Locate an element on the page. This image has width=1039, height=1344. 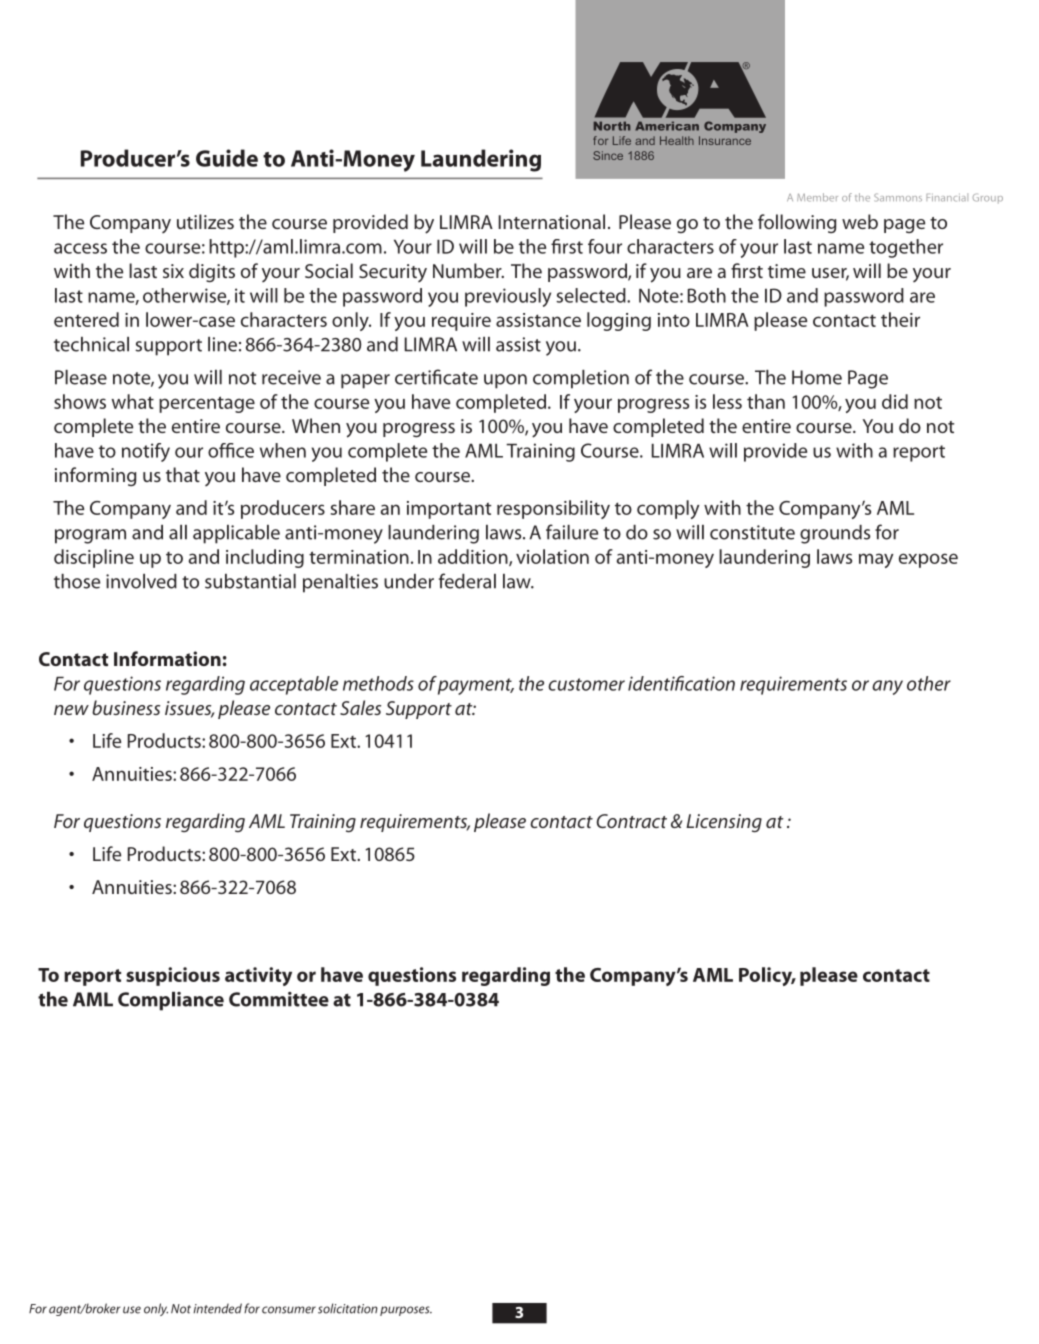
Licensing is located at coordinates (724, 823).
